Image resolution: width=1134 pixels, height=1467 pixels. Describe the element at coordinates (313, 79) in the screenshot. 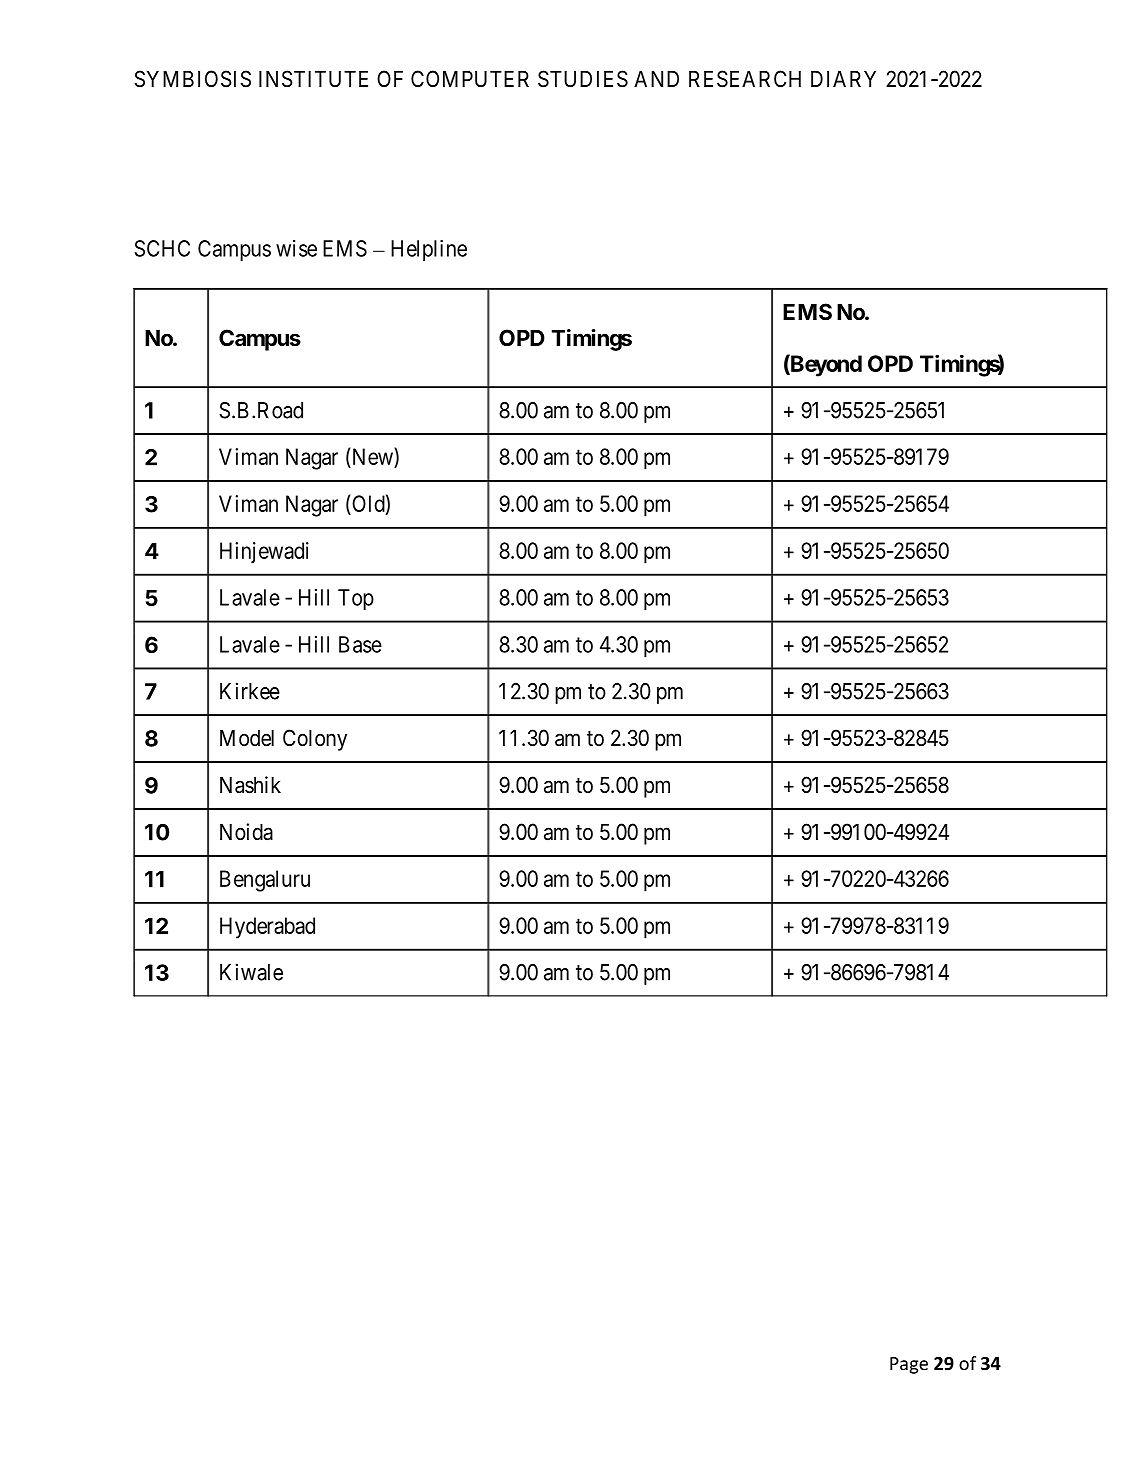

I see `INSTITUTE` at that location.
